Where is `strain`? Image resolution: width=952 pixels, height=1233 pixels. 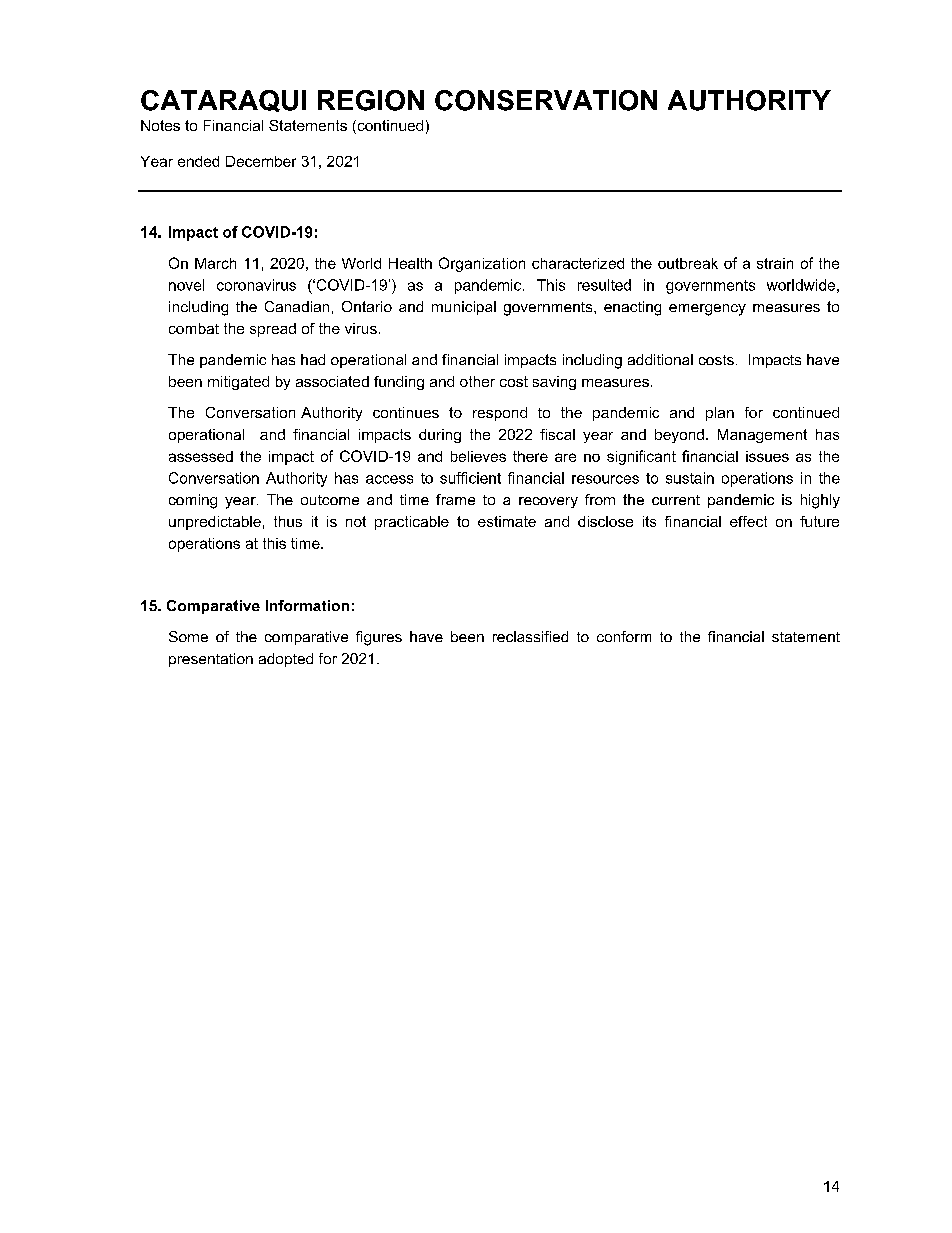
strain is located at coordinates (775, 263).
